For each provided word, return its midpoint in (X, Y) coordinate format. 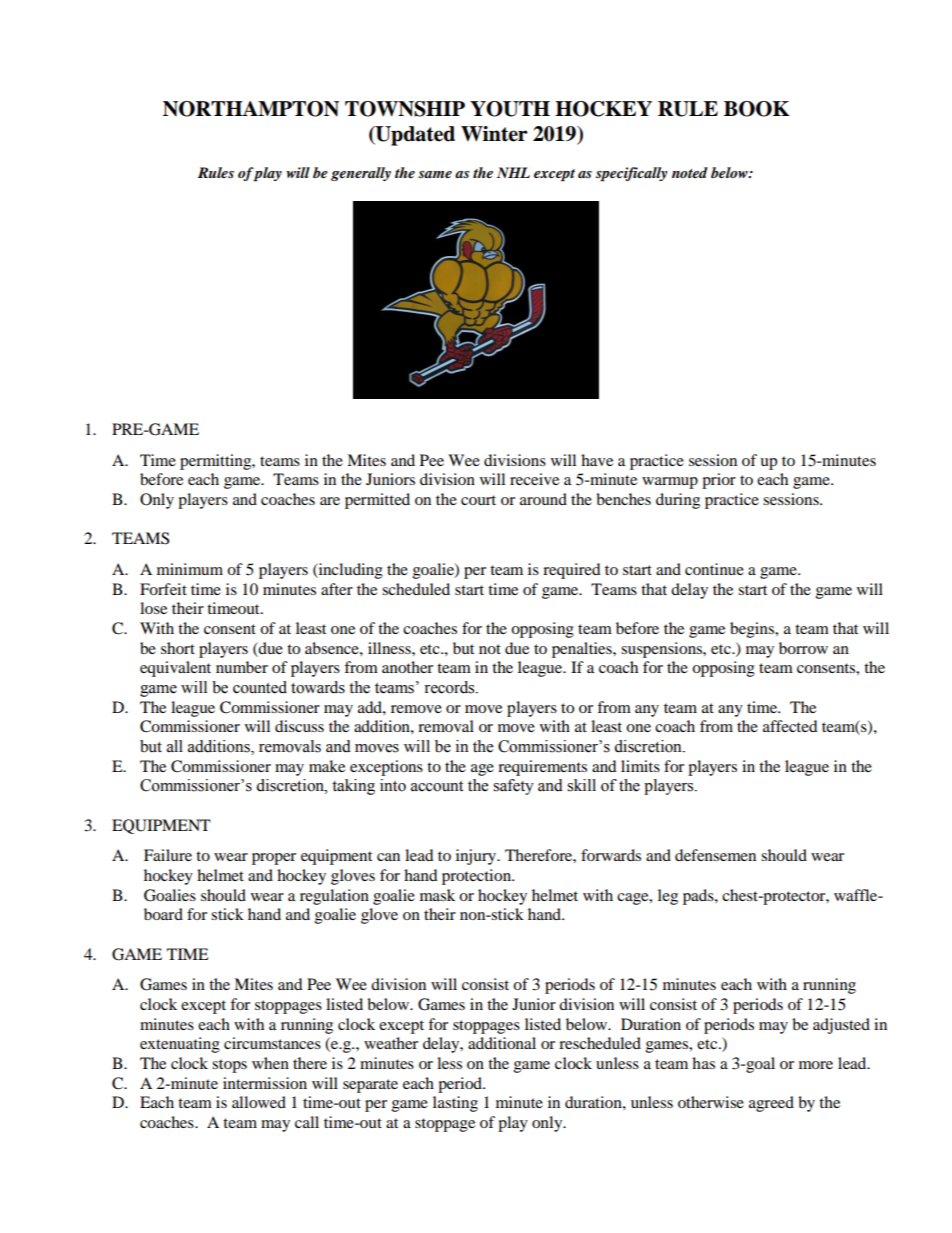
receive (534, 479)
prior (719, 481)
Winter (494, 134)
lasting (455, 1104)
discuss (299, 726)
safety (513, 787)
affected (790, 726)
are (330, 501)
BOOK (756, 109)
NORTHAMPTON (251, 109)
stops (229, 1066)
